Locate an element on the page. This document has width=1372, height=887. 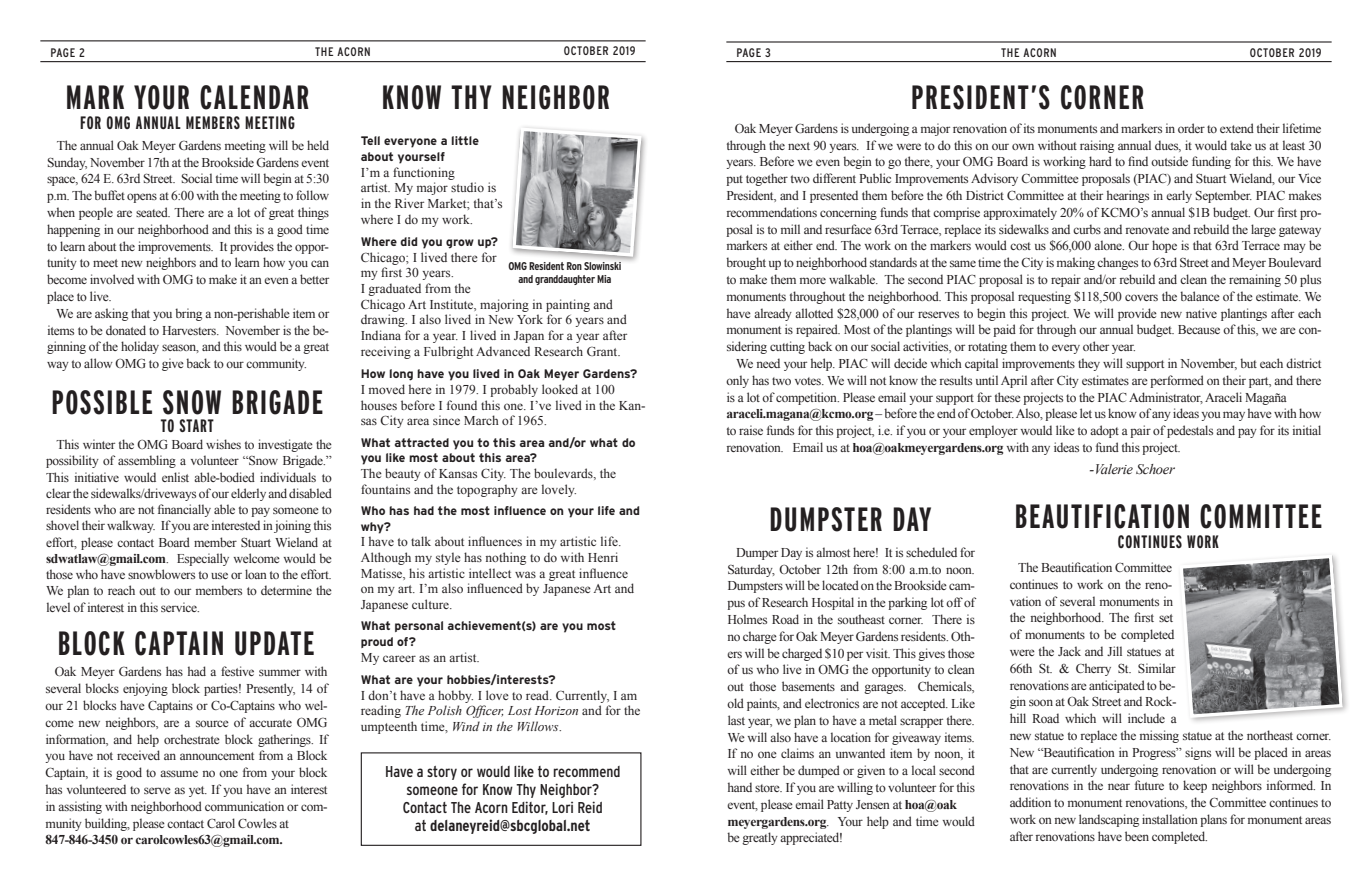
set is located at coordinates (1166, 618).
